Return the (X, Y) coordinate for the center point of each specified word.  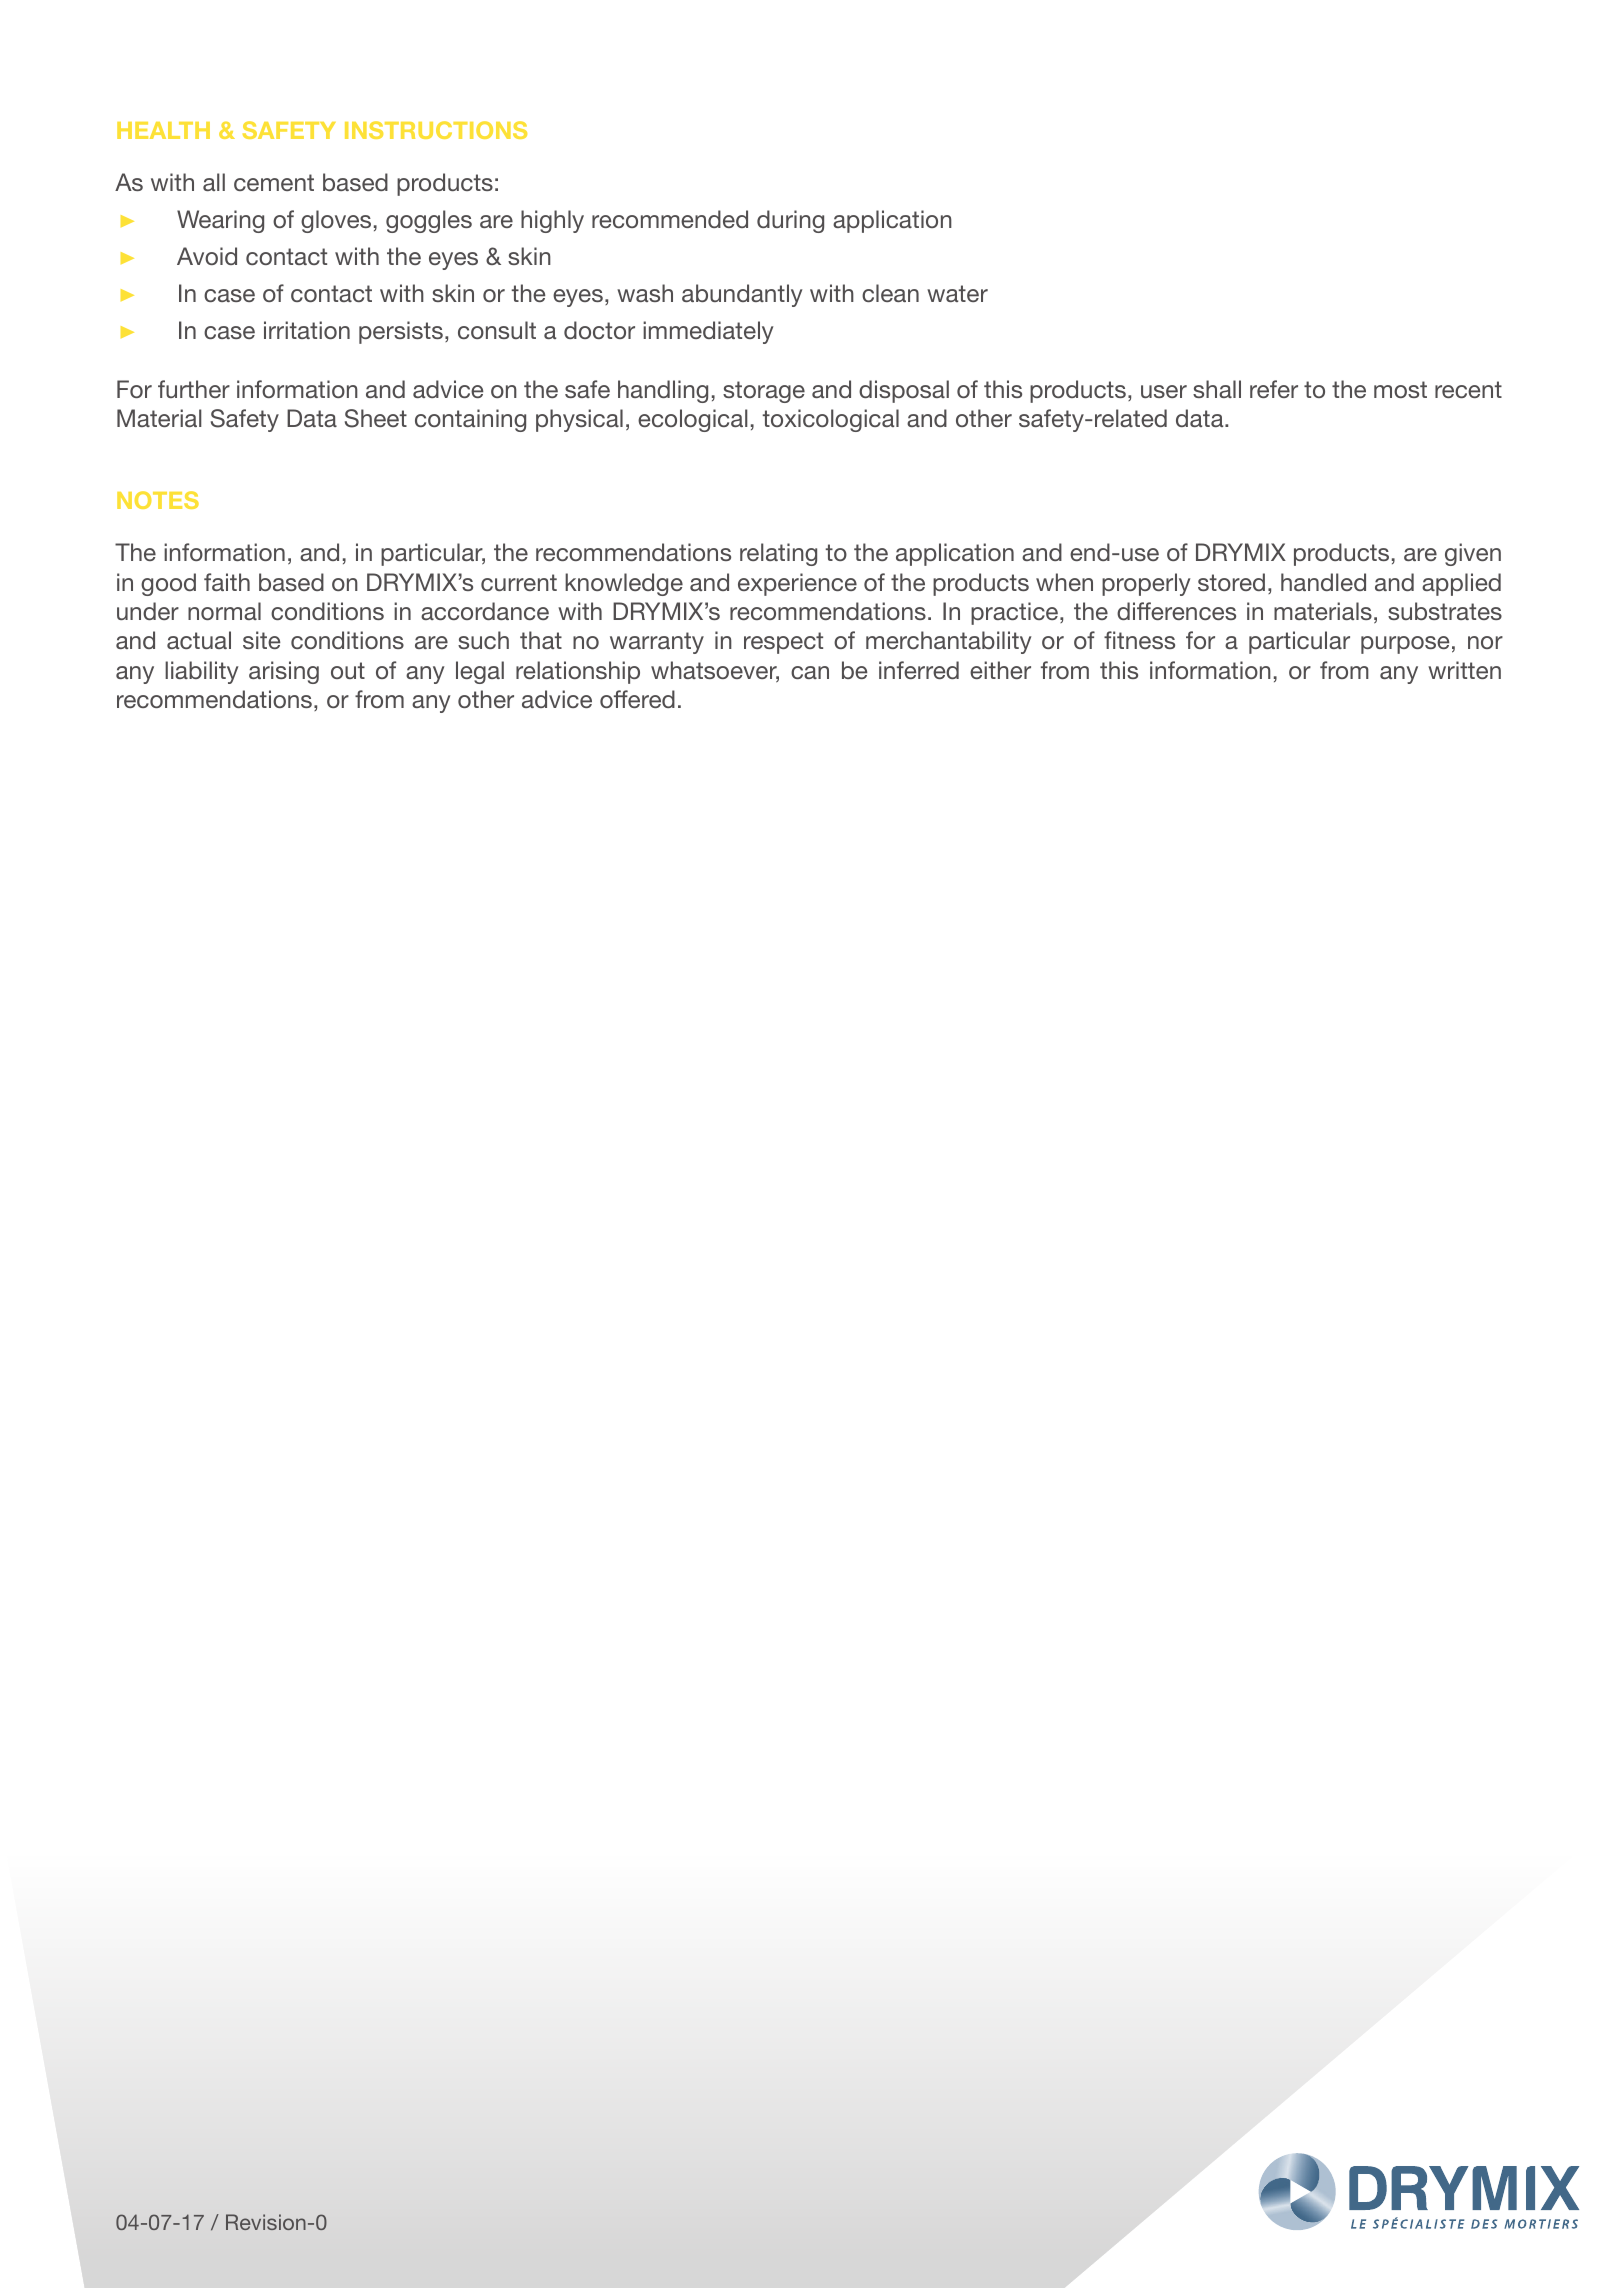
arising (284, 672)
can (810, 672)
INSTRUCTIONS (436, 130)
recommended (670, 219)
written (1464, 670)
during (790, 221)
